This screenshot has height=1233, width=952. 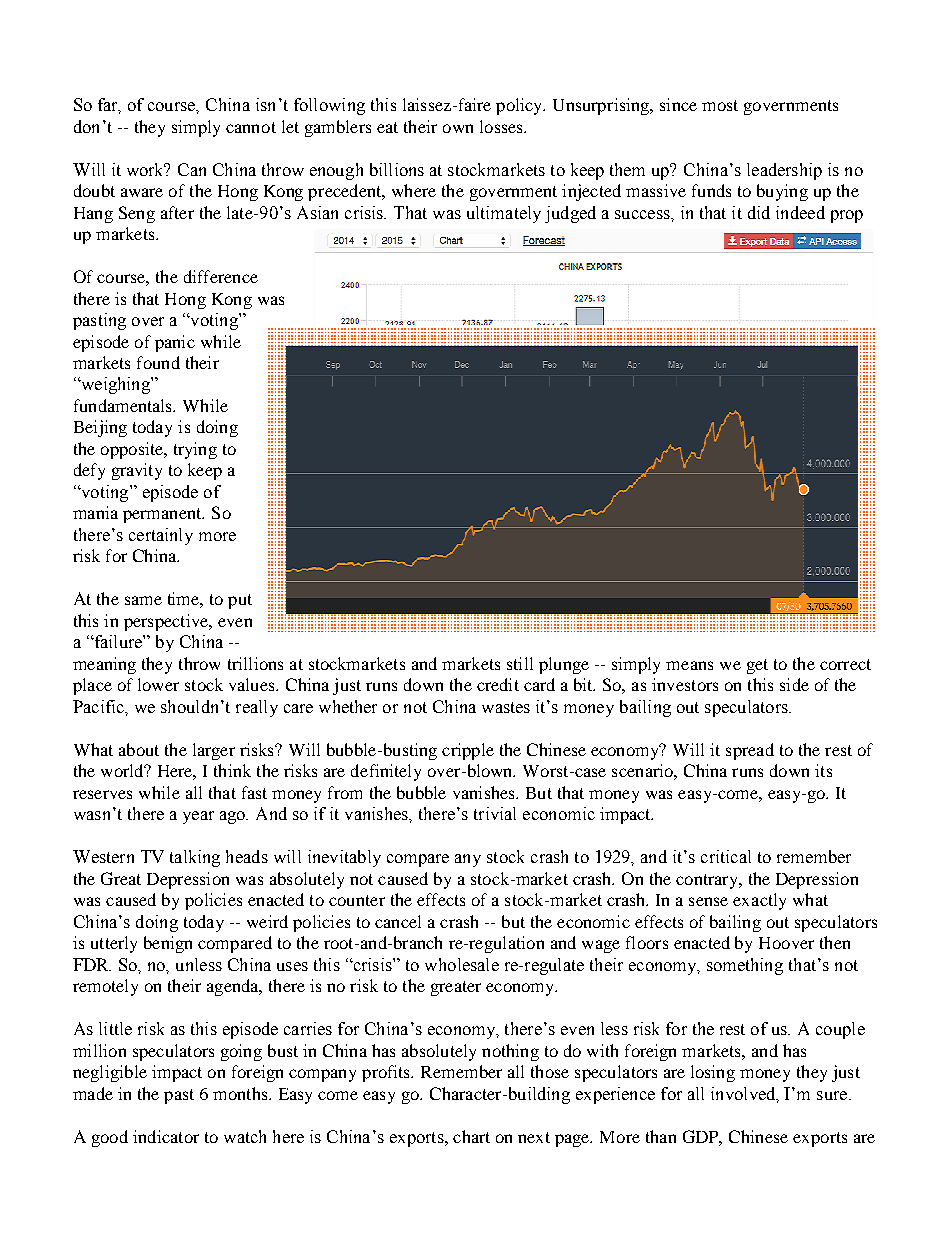 I want to click on get, so click(x=757, y=666).
